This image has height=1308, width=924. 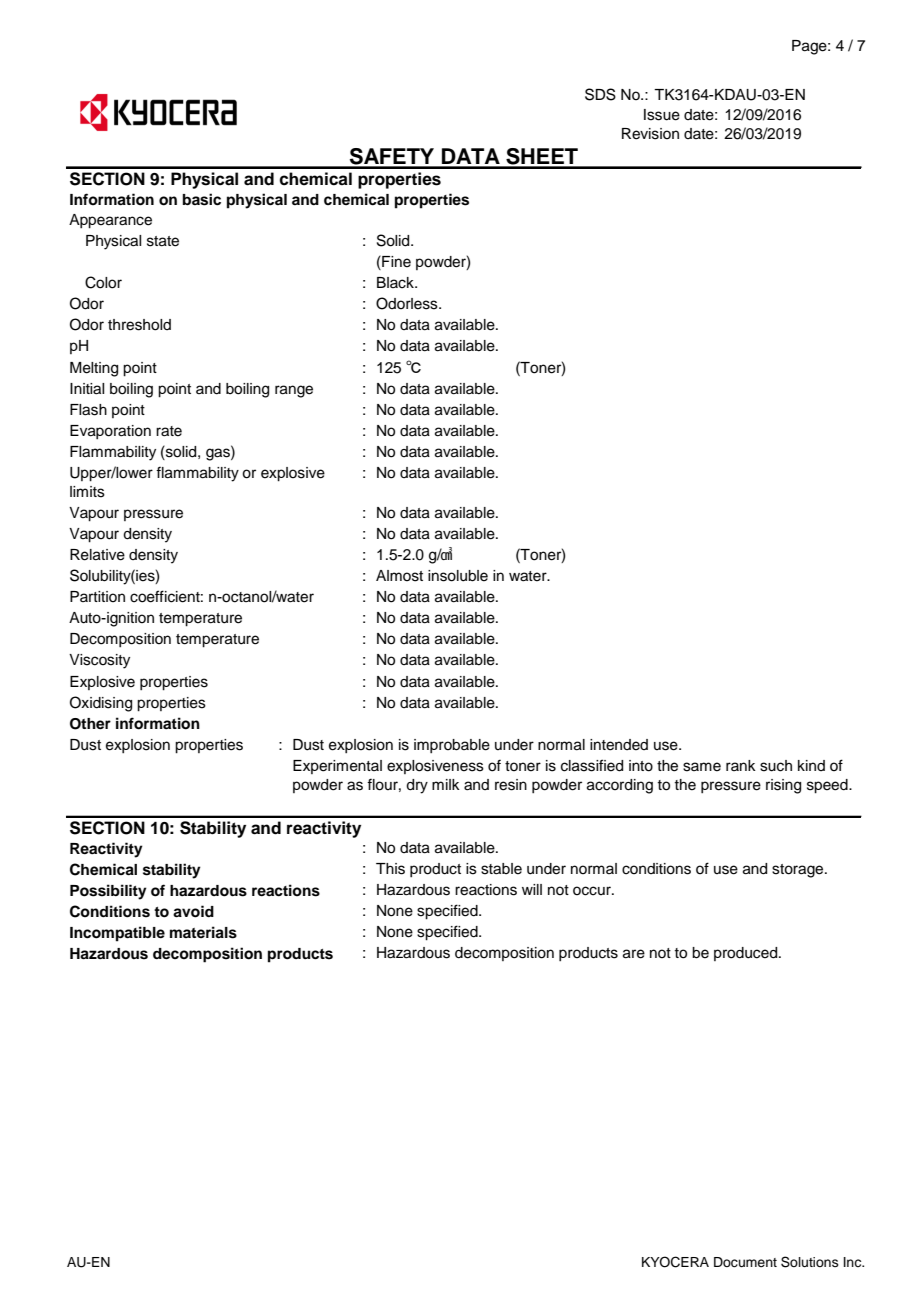 What do you see at coordinates (202, 199) in the image?
I see `basic` at bounding box center [202, 199].
